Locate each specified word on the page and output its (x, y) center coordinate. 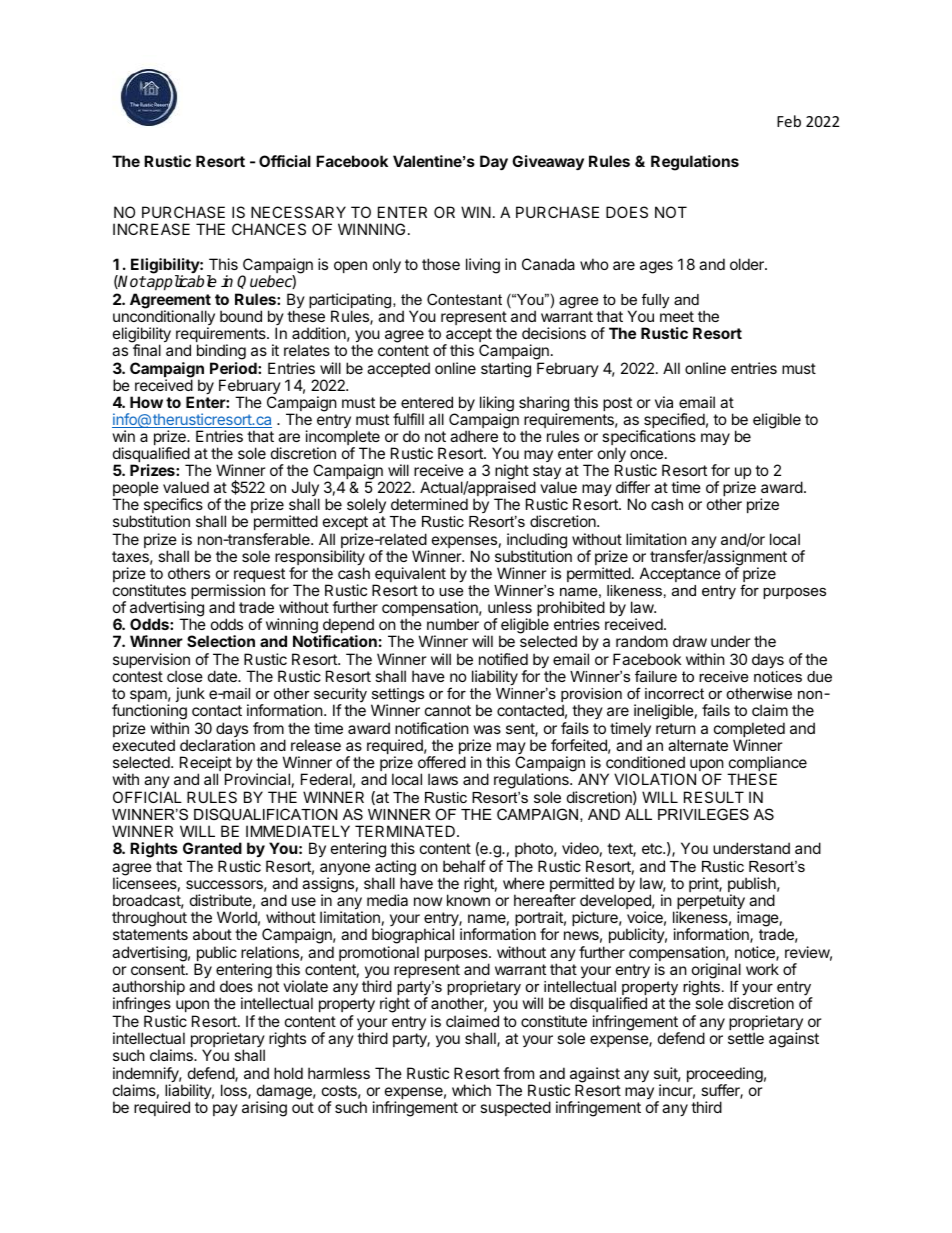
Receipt (206, 765)
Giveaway (548, 162)
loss (235, 1091)
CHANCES (269, 229)
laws (443, 779)
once (646, 454)
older (748, 264)
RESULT (714, 797)
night (512, 473)
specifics (174, 507)
